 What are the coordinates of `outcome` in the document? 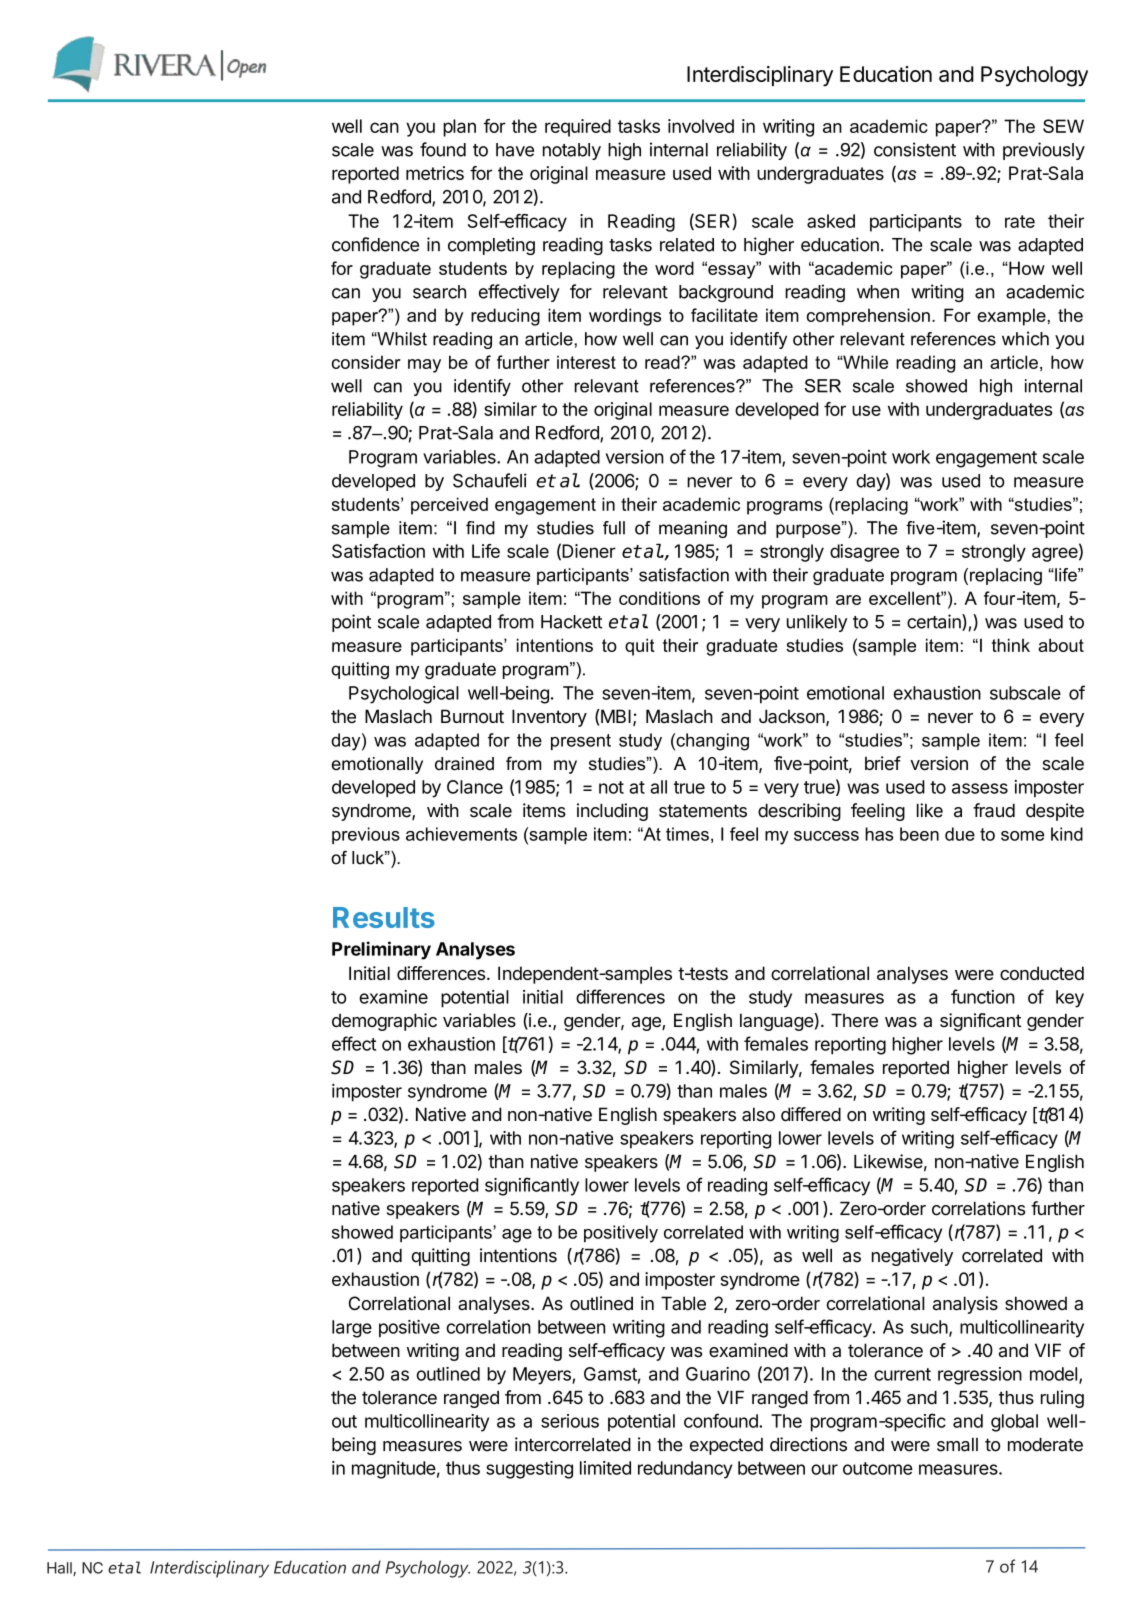 It's located at (878, 1468).
